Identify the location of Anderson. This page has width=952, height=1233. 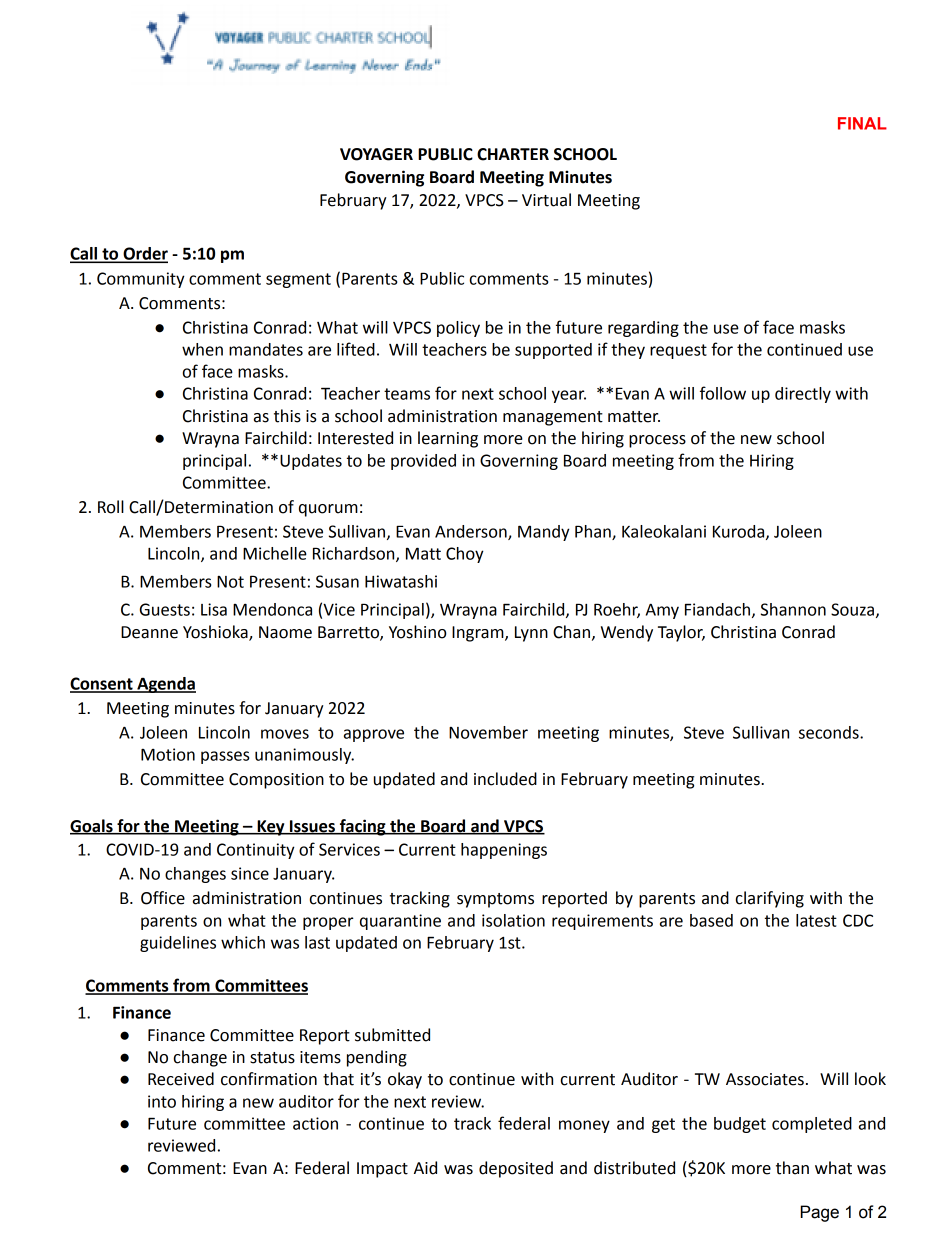
(472, 532).
